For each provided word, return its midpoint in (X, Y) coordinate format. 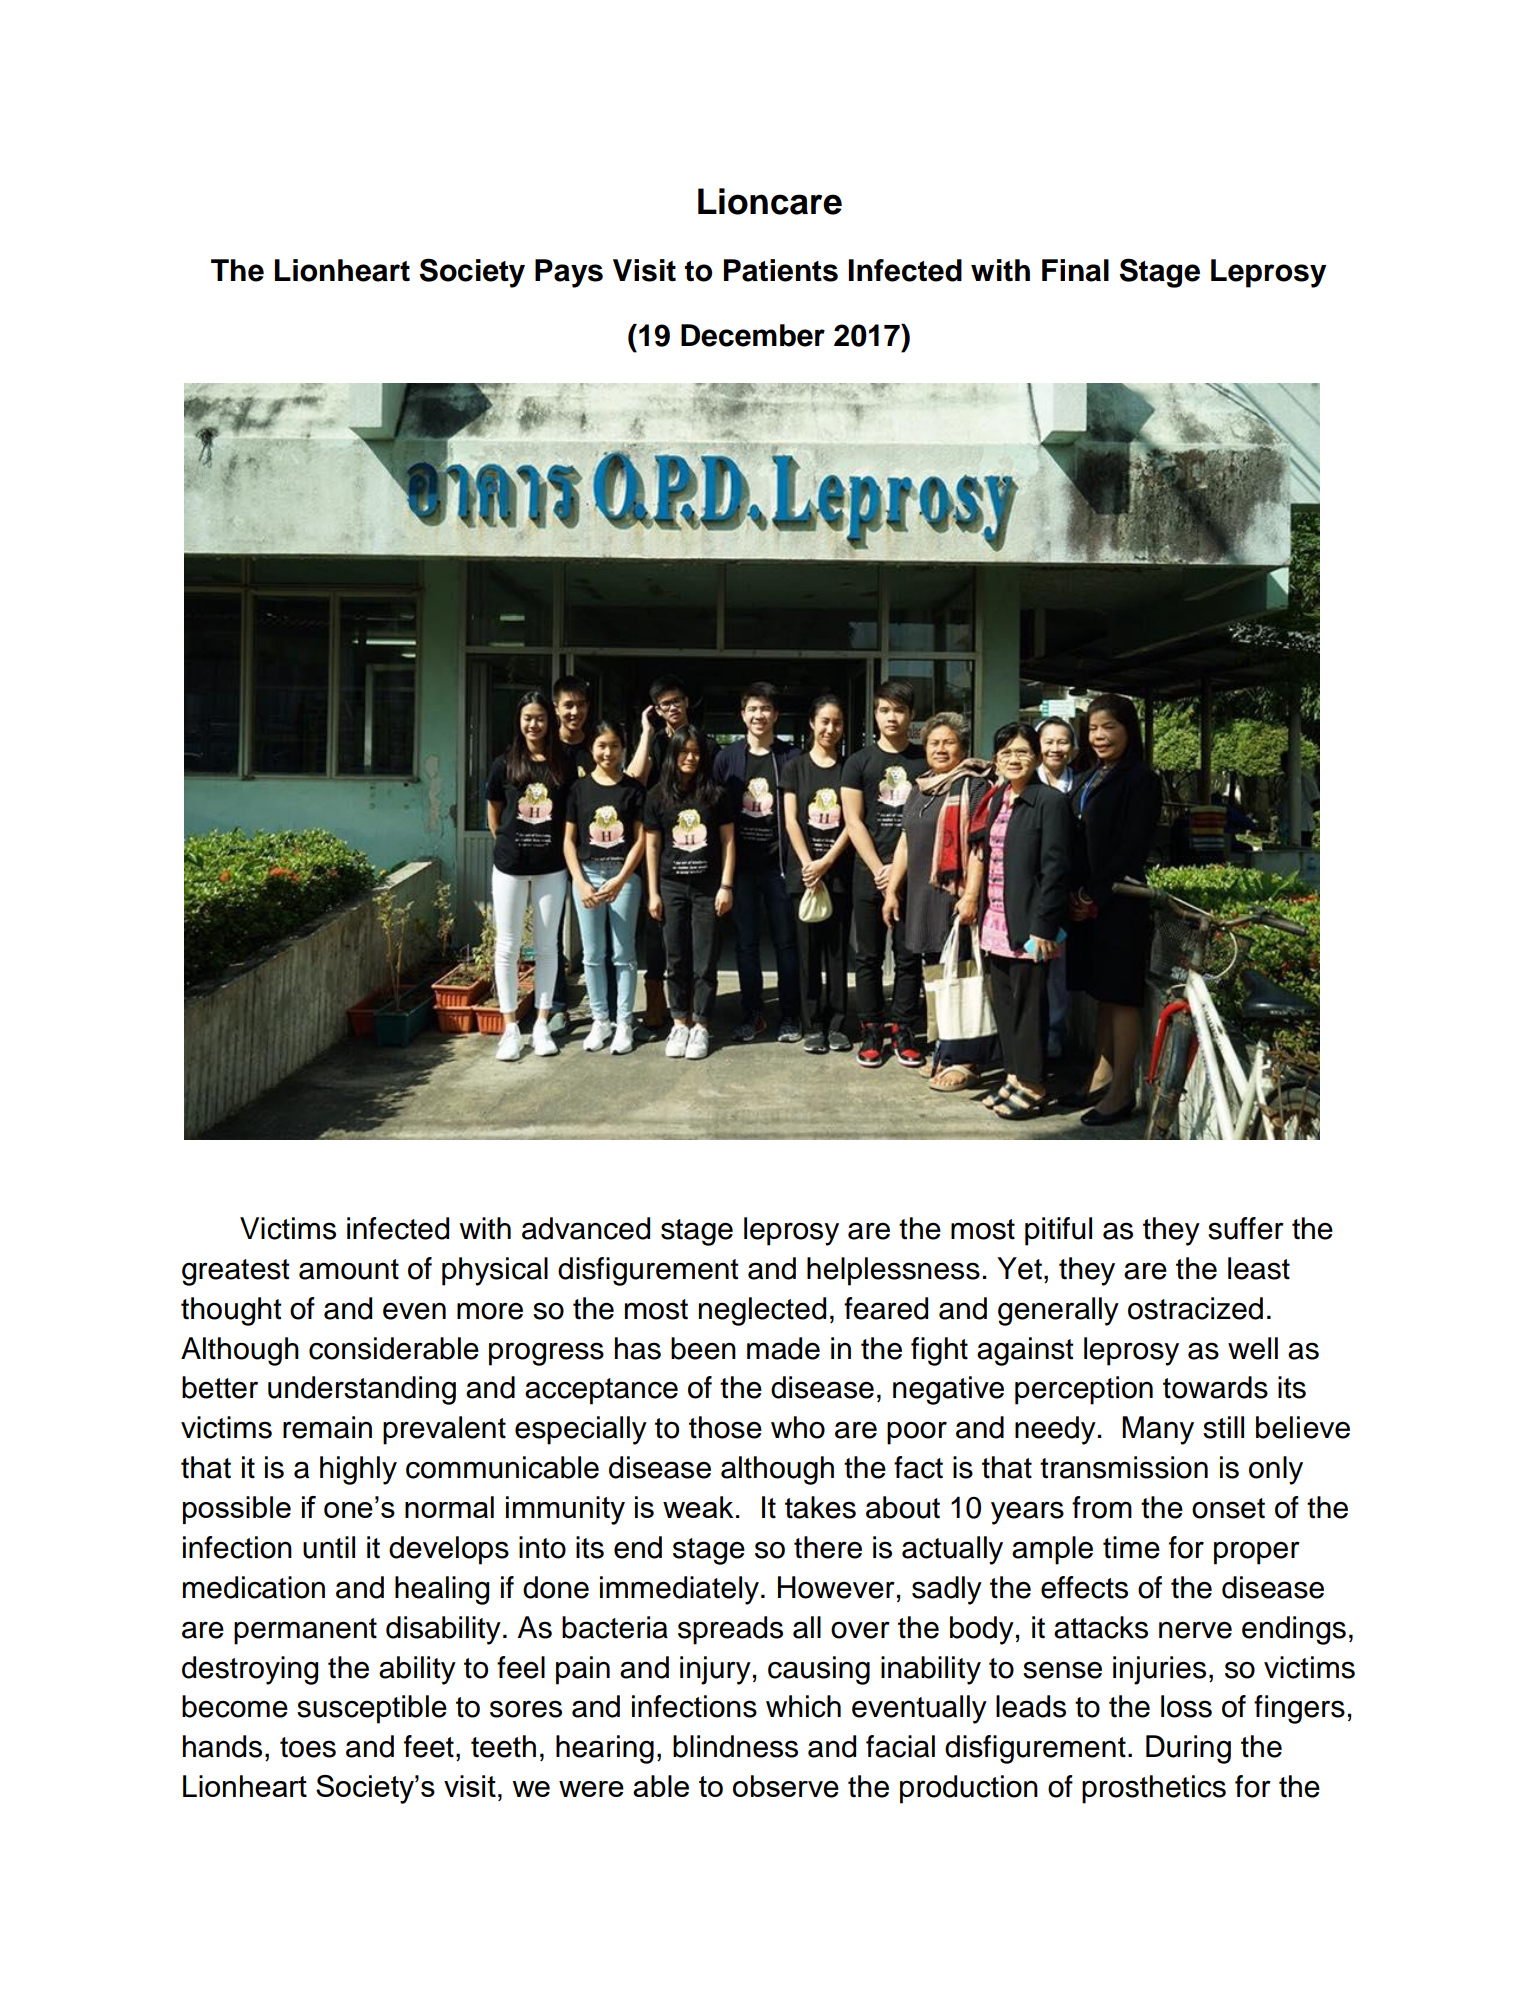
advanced (586, 1228)
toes (308, 1747)
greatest (236, 1272)
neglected (762, 1311)
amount (349, 1269)
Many (1158, 1430)
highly (358, 1470)
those (725, 1427)
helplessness (893, 1271)
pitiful (1058, 1231)
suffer (1246, 1228)
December (753, 335)
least (1259, 1268)
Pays (569, 273)
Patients (781, 270)
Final (1075, 270)
